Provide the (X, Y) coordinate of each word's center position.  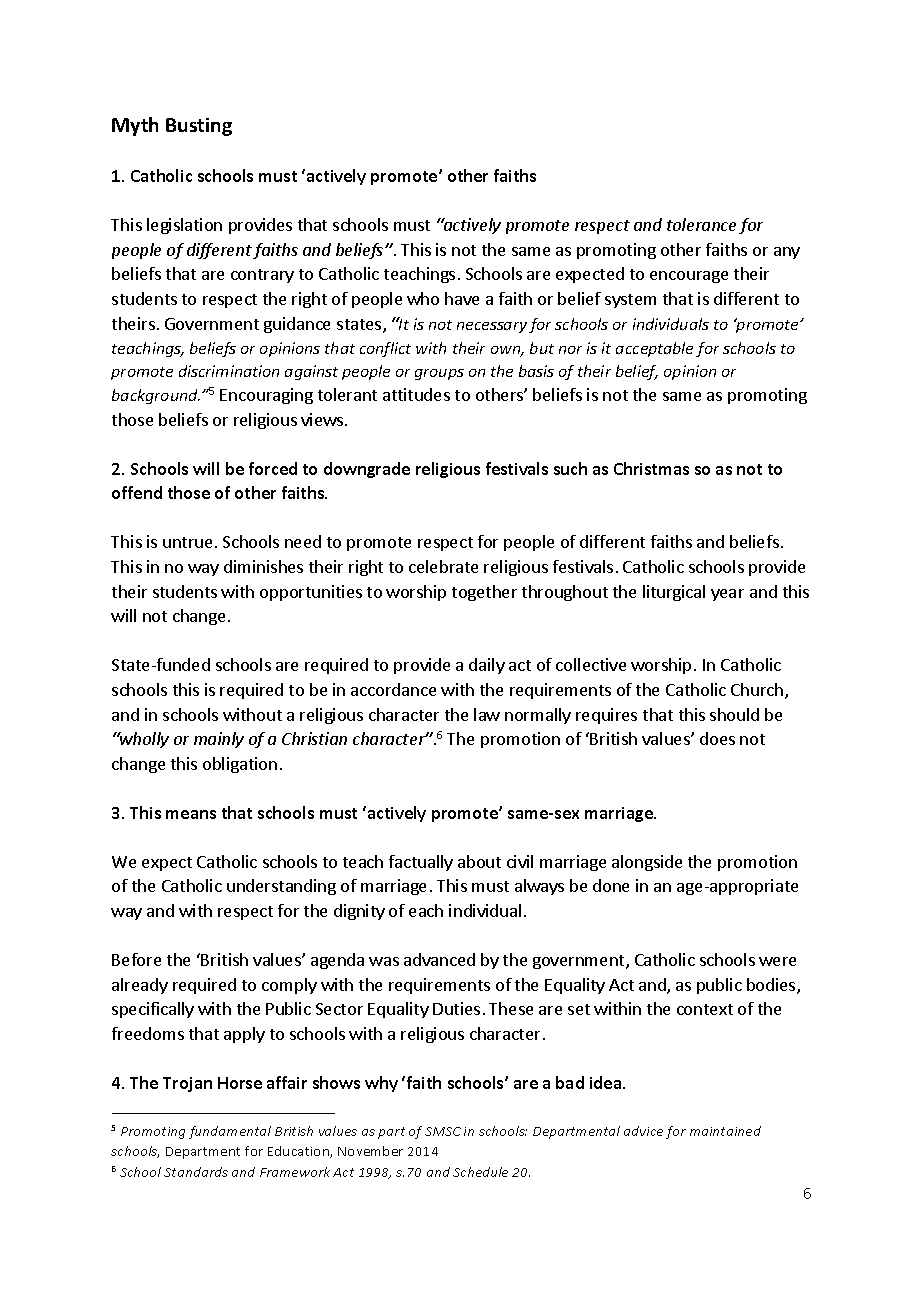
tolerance (701, 224)
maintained (725, 1131)
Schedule (480, 1172)
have (462, 298)
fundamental (230, 1132)
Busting (199, 127)
